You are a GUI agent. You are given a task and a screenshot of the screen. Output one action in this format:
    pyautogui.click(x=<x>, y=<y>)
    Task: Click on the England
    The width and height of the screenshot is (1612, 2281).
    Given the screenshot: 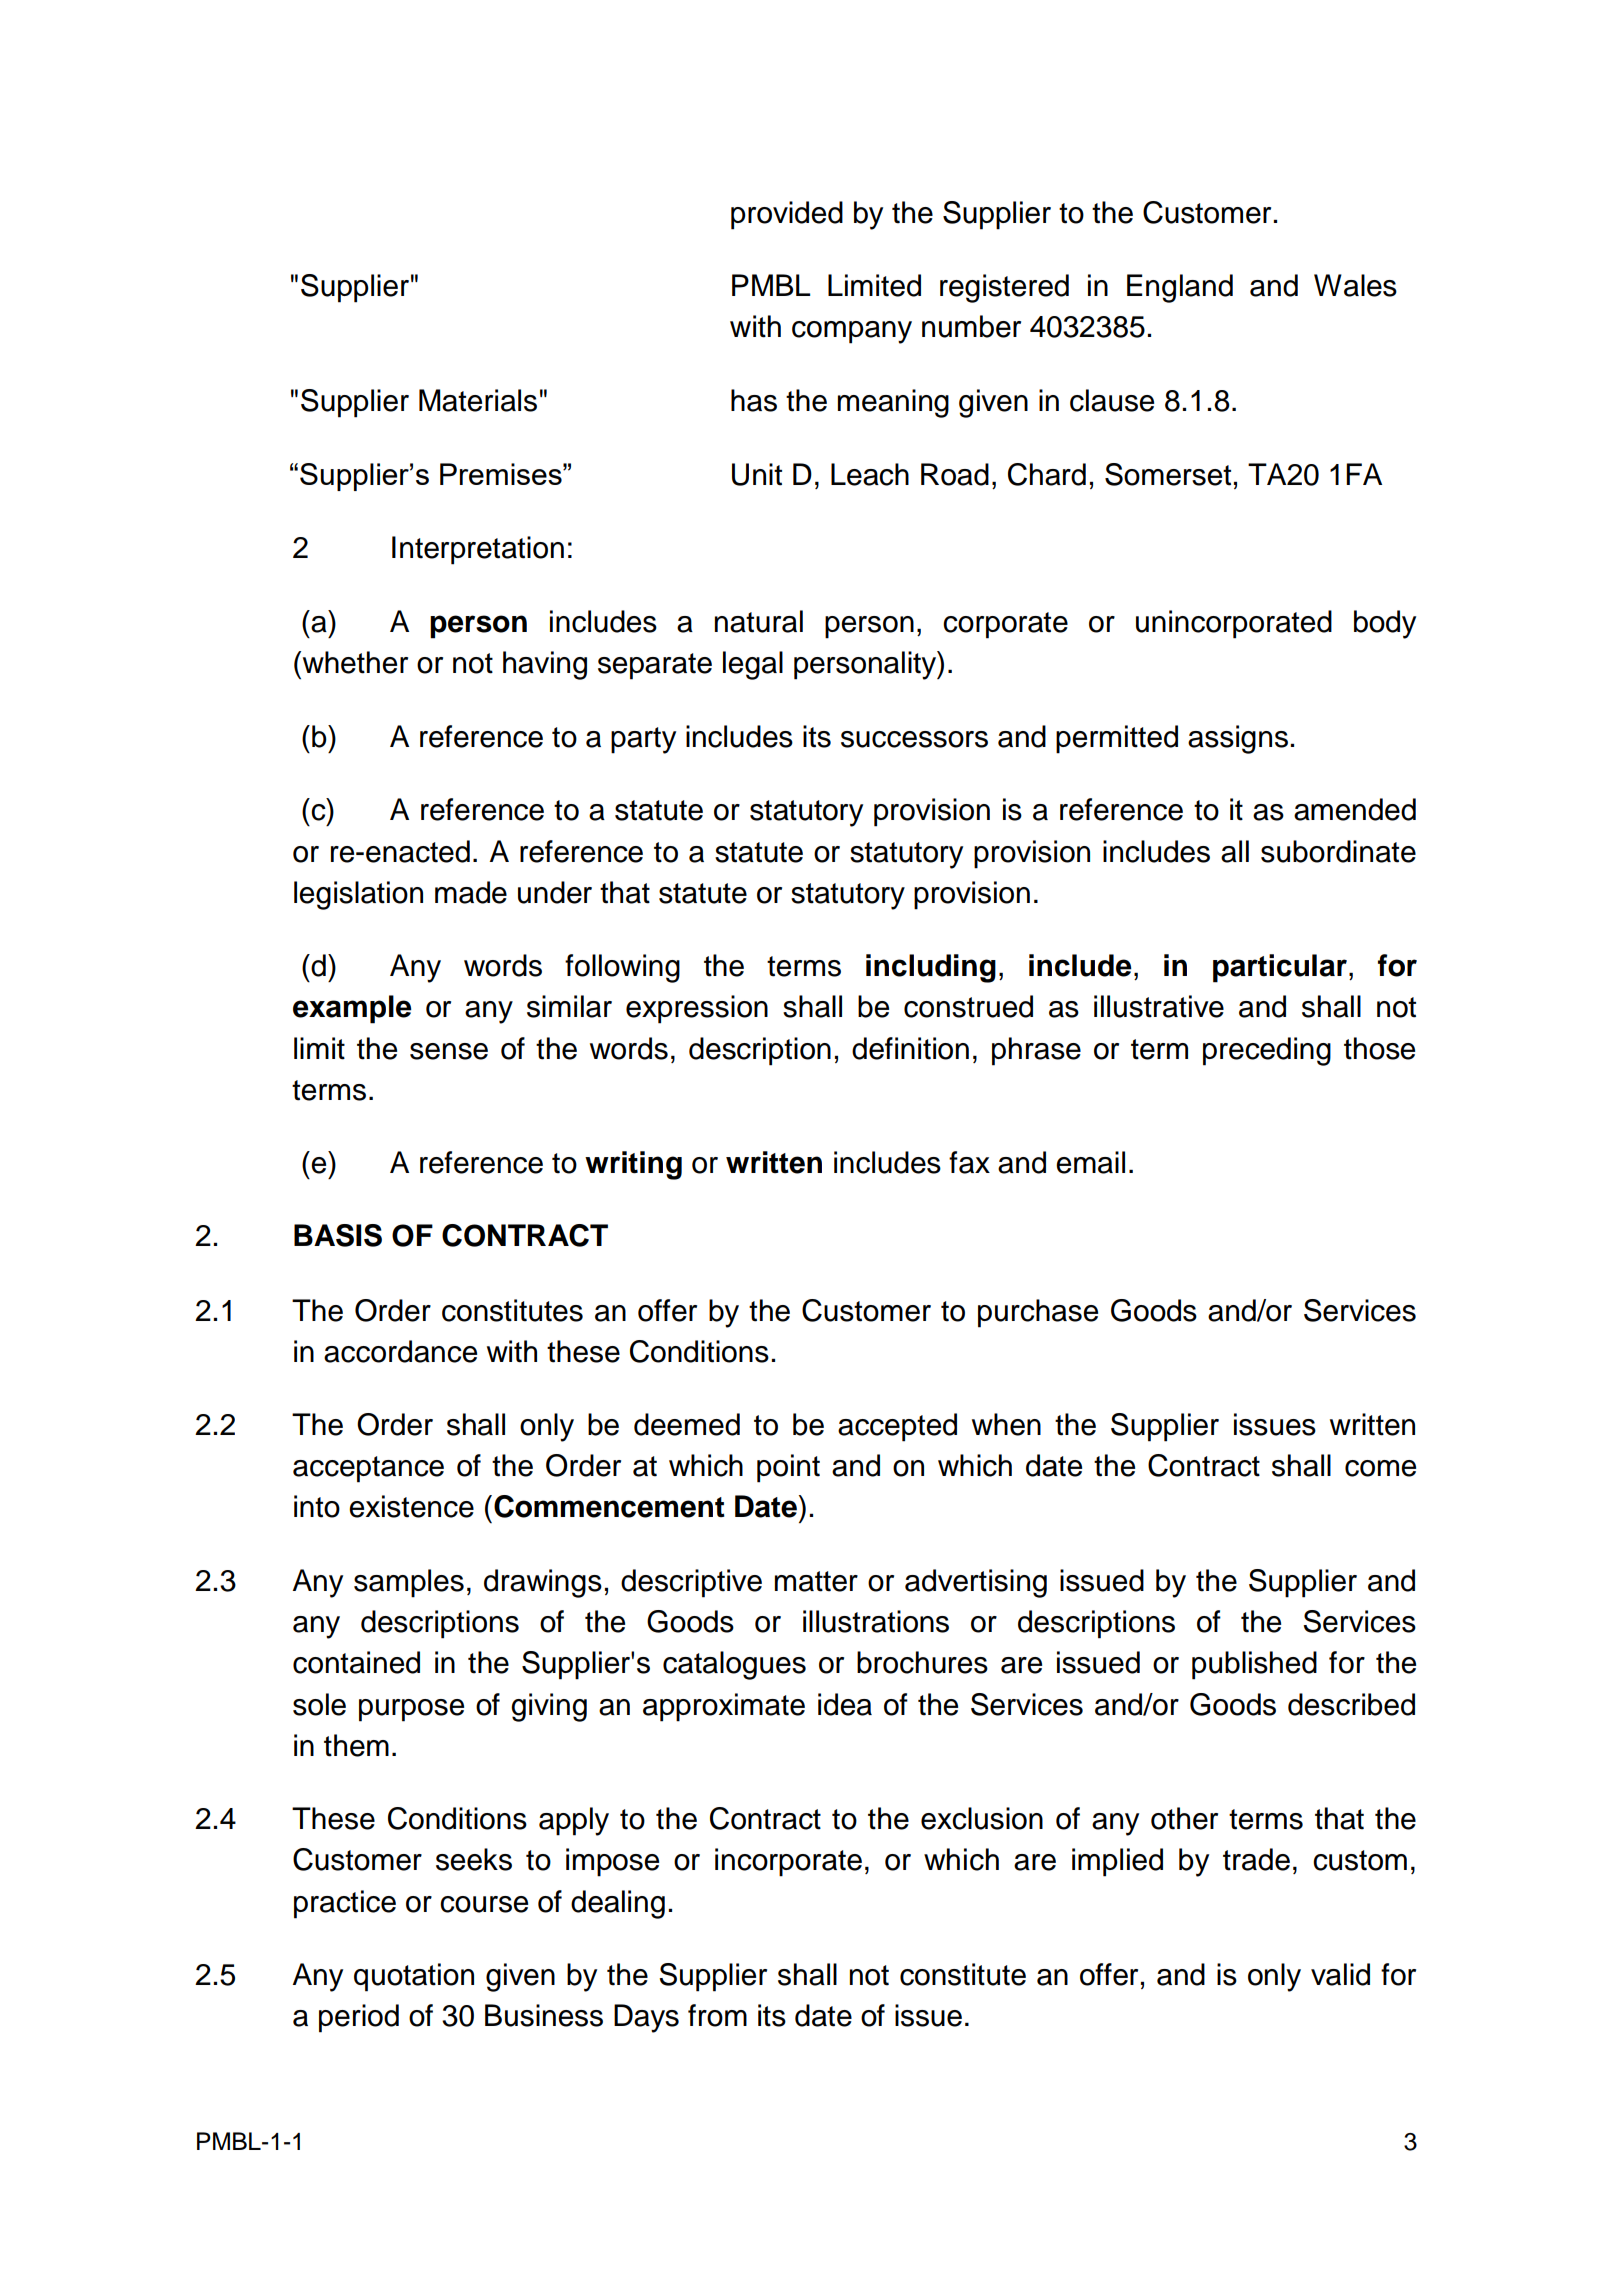 What is the action you would take?
    pyautogui.click(x=1180, y=288)
